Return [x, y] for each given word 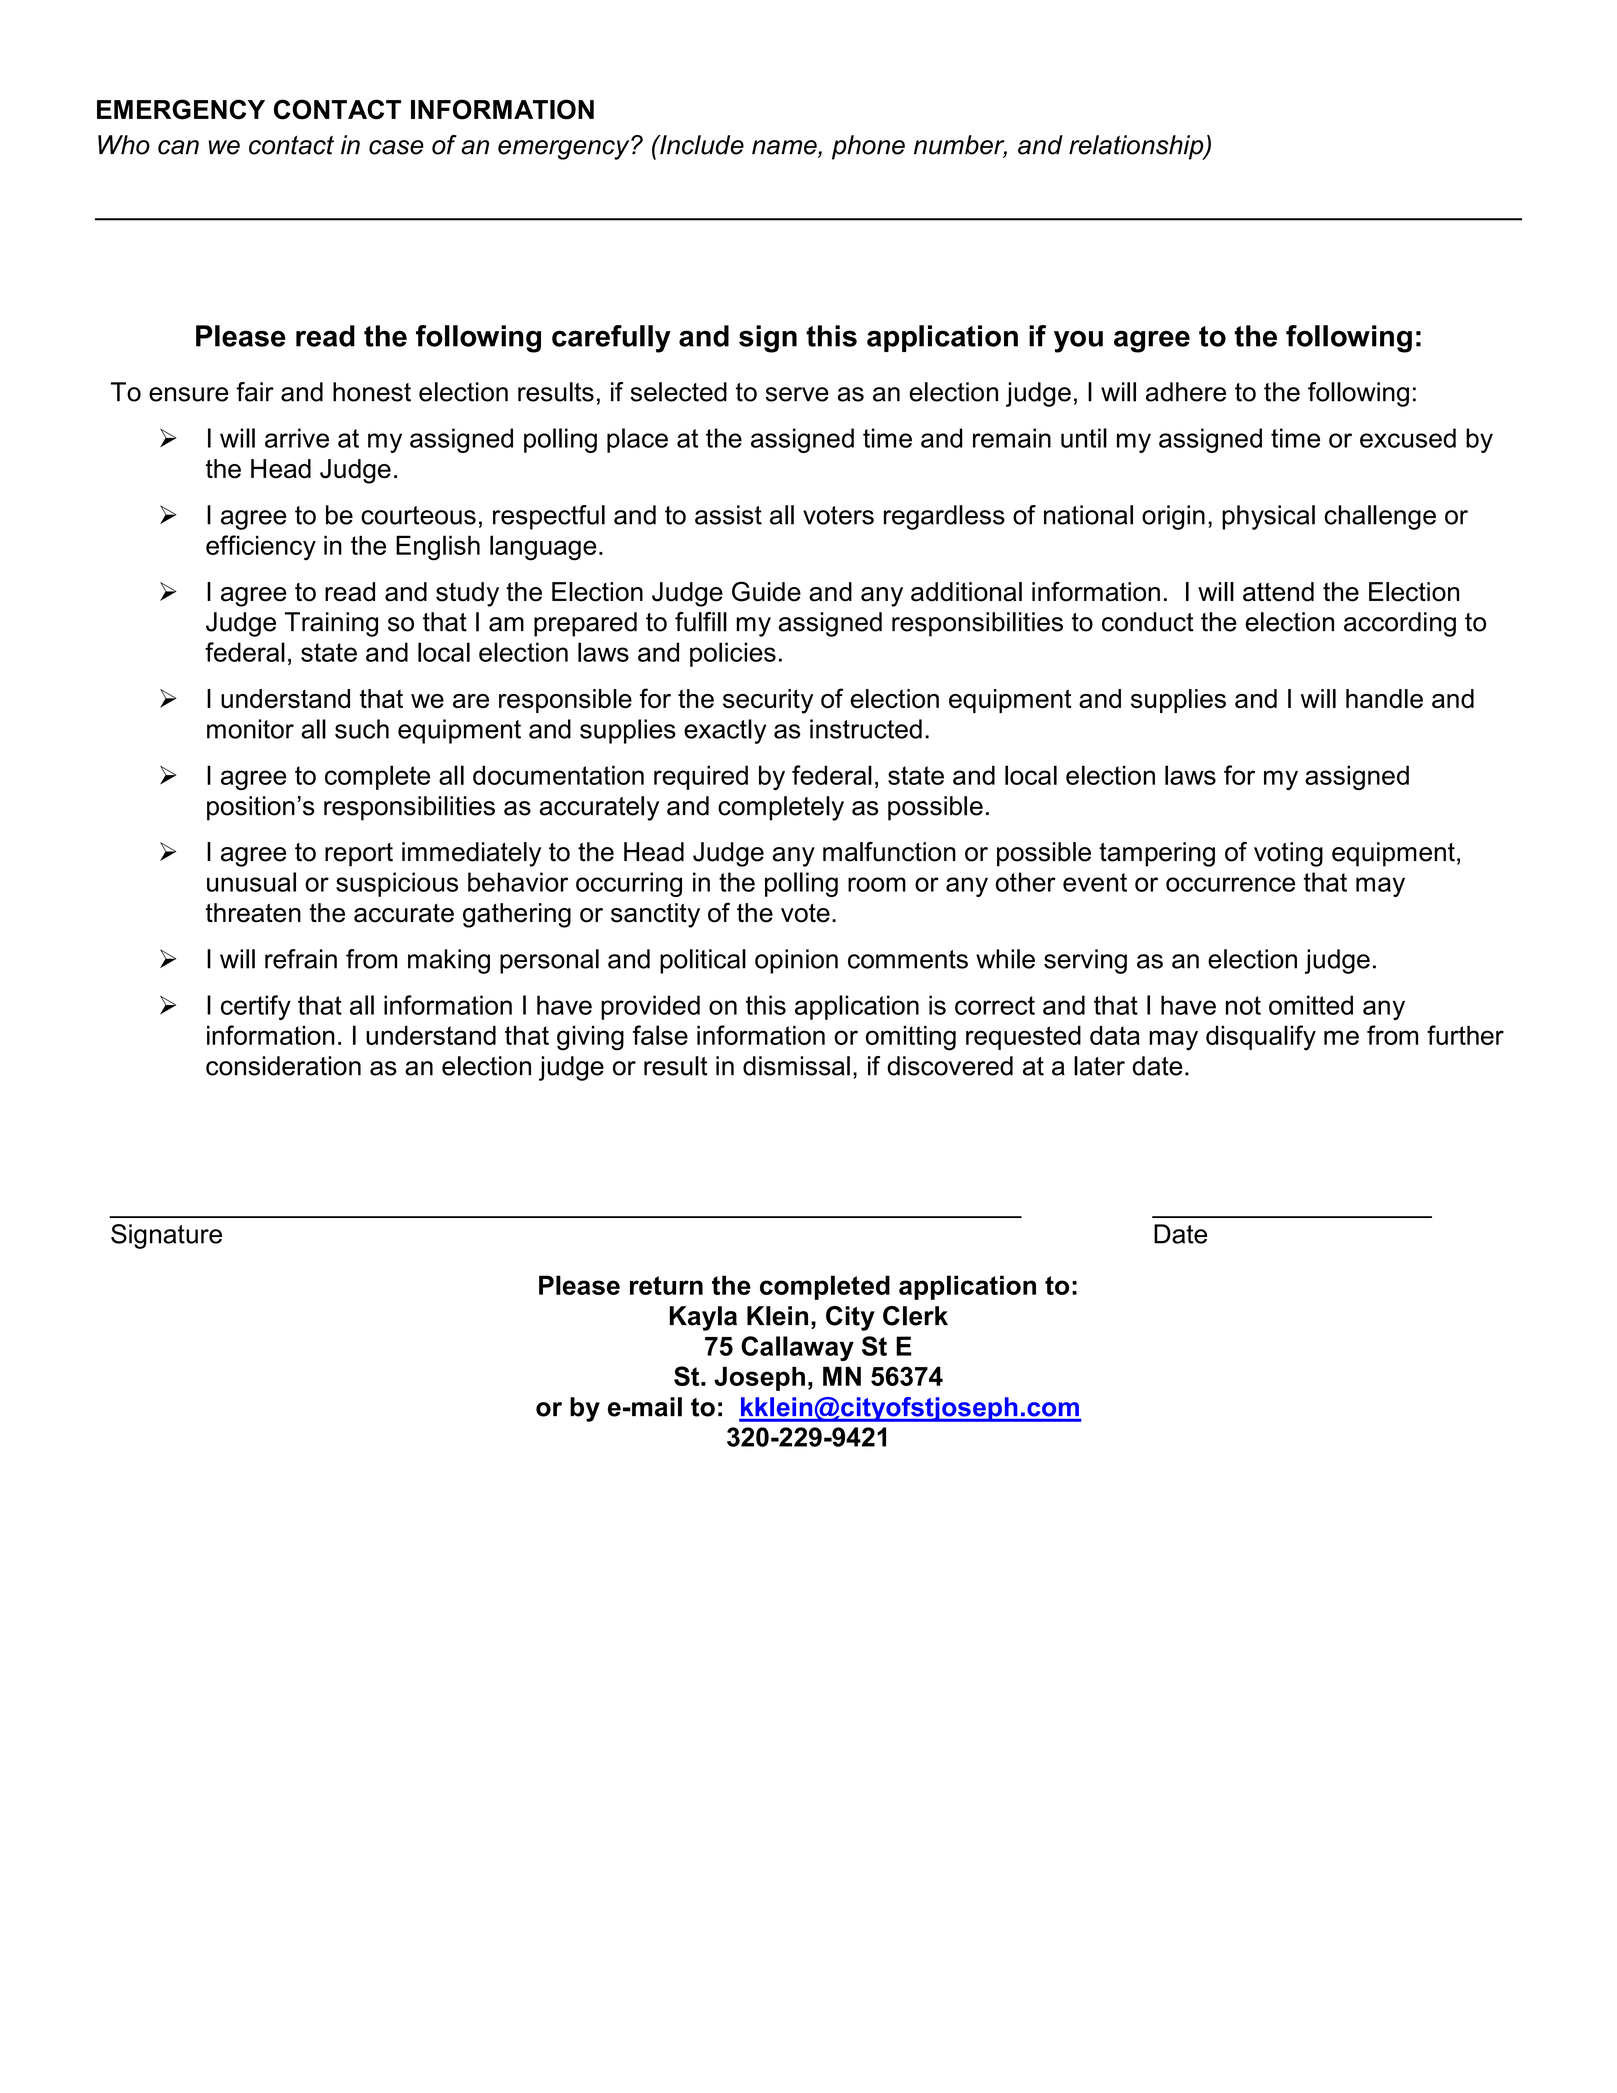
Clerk [915, 1316]
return [666, 1285]
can [178, 147]
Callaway [797, 1348]
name [785, 148]
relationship [1137, 147]
